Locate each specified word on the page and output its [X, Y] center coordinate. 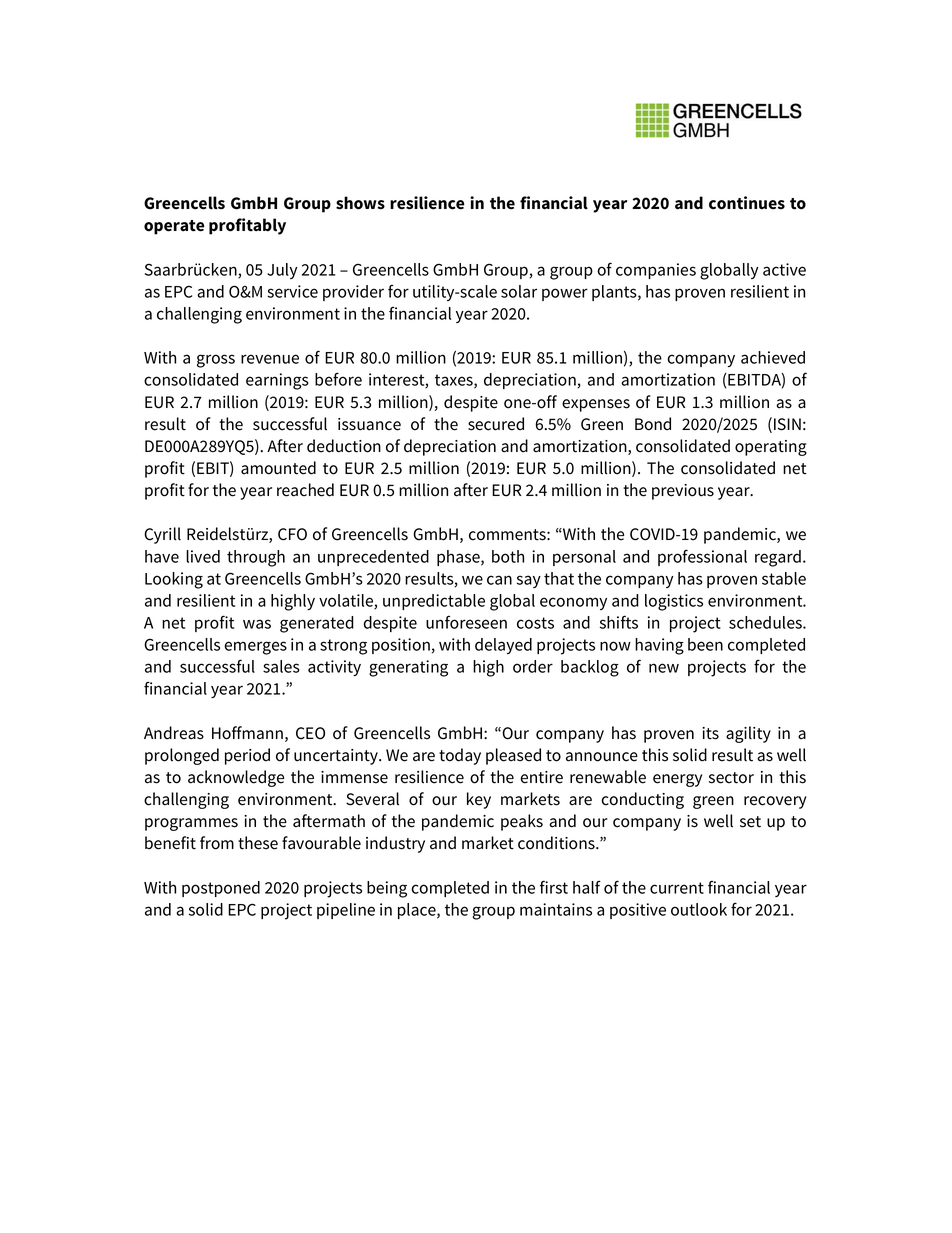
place [418, 911]
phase [459, 558]
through [256, 558]
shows [360, 203]
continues [747, 203]
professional [702, 557]
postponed [221, 889]
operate [174, 227]
